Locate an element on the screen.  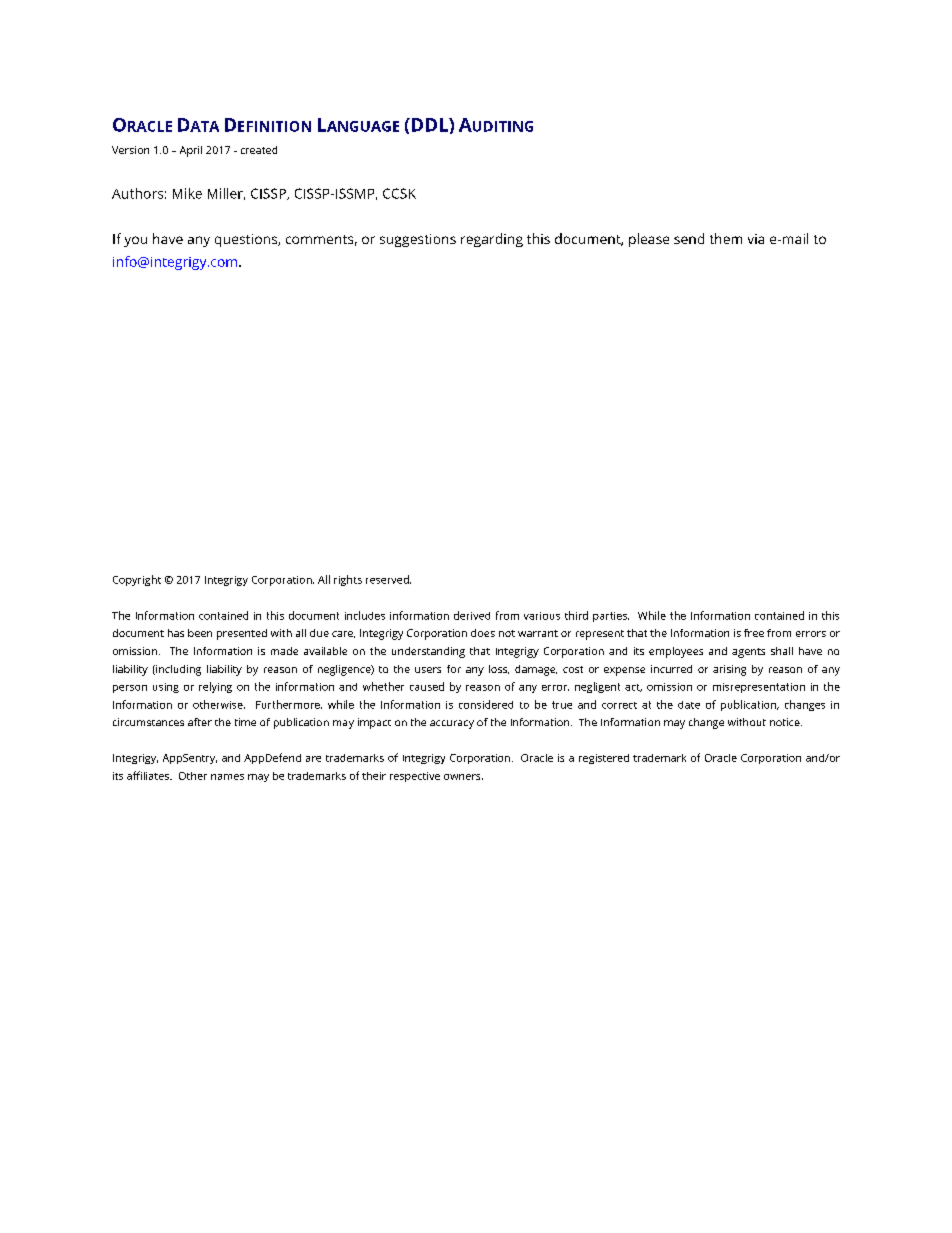
you is located at coordinates (135, 241).
